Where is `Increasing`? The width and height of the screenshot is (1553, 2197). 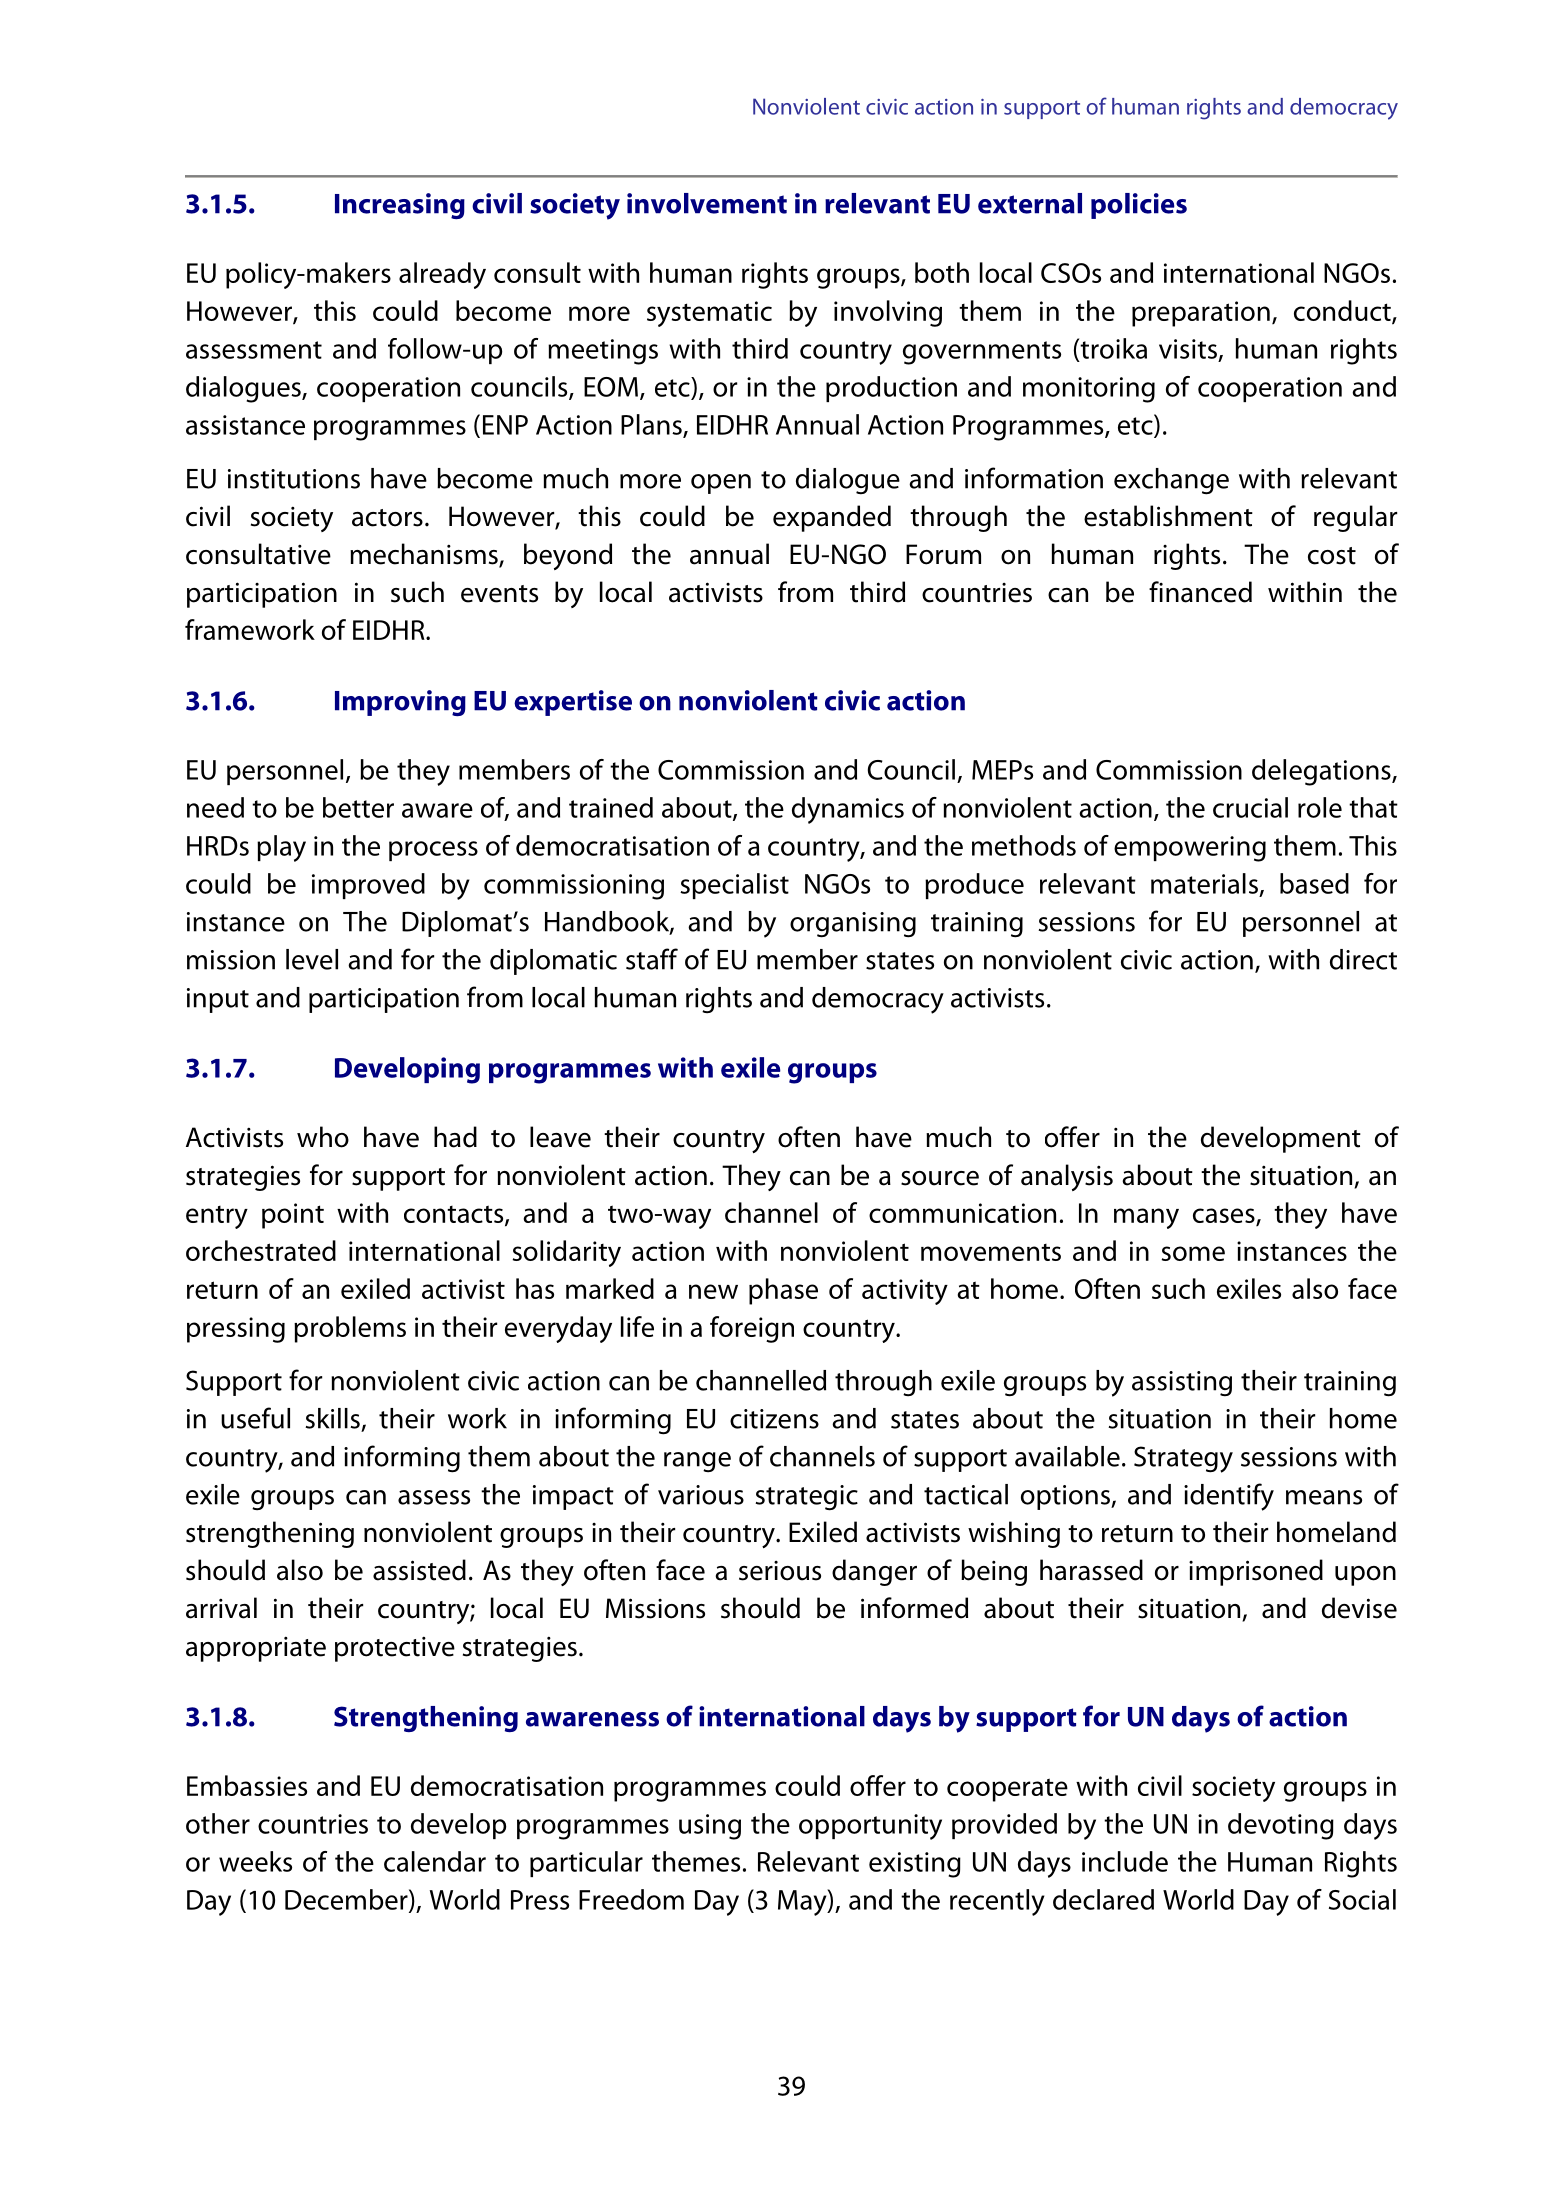
Increasing is located at coordinates (400, 206).
